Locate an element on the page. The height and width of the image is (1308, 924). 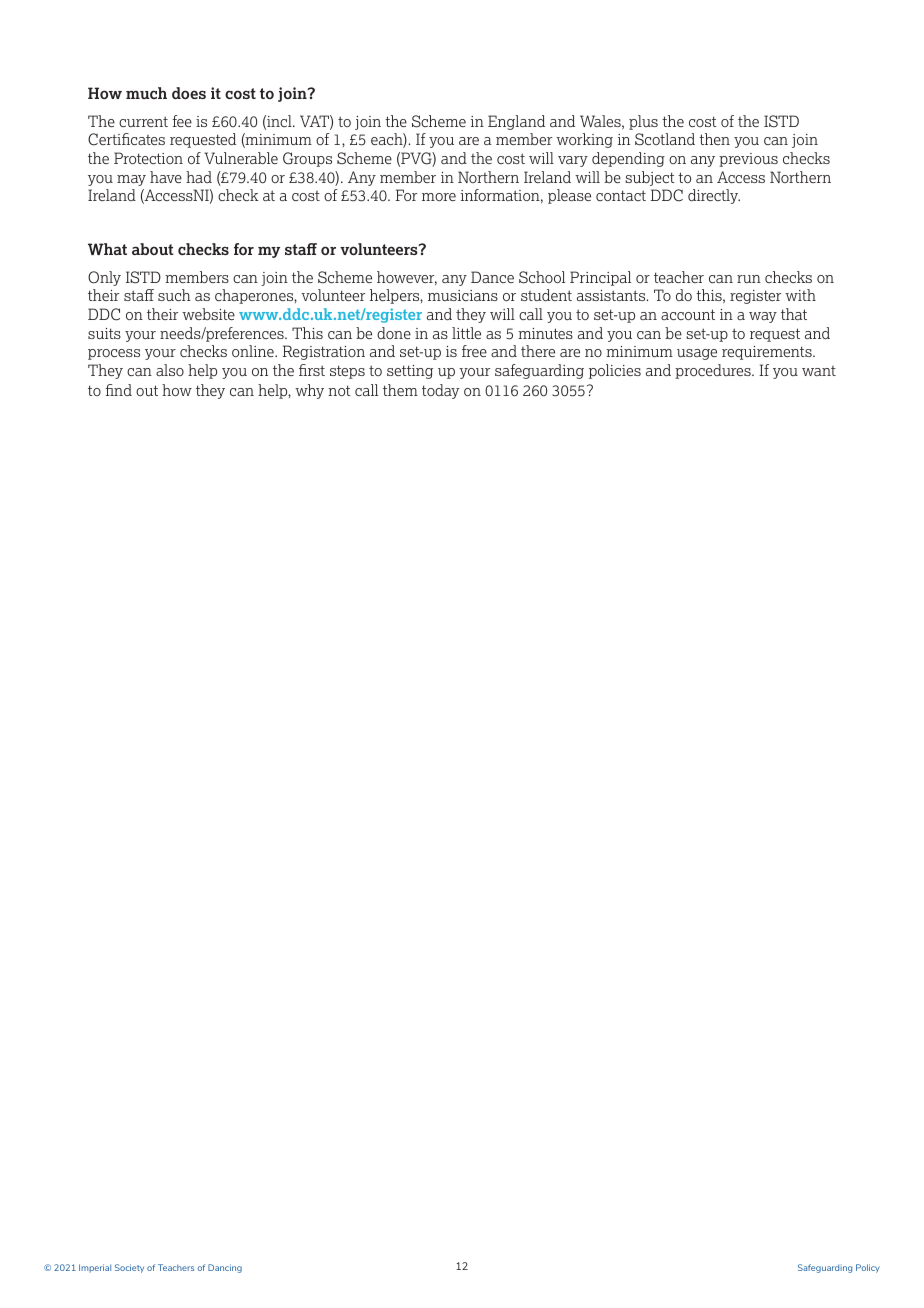
find is located at coordinates (118, 390).
